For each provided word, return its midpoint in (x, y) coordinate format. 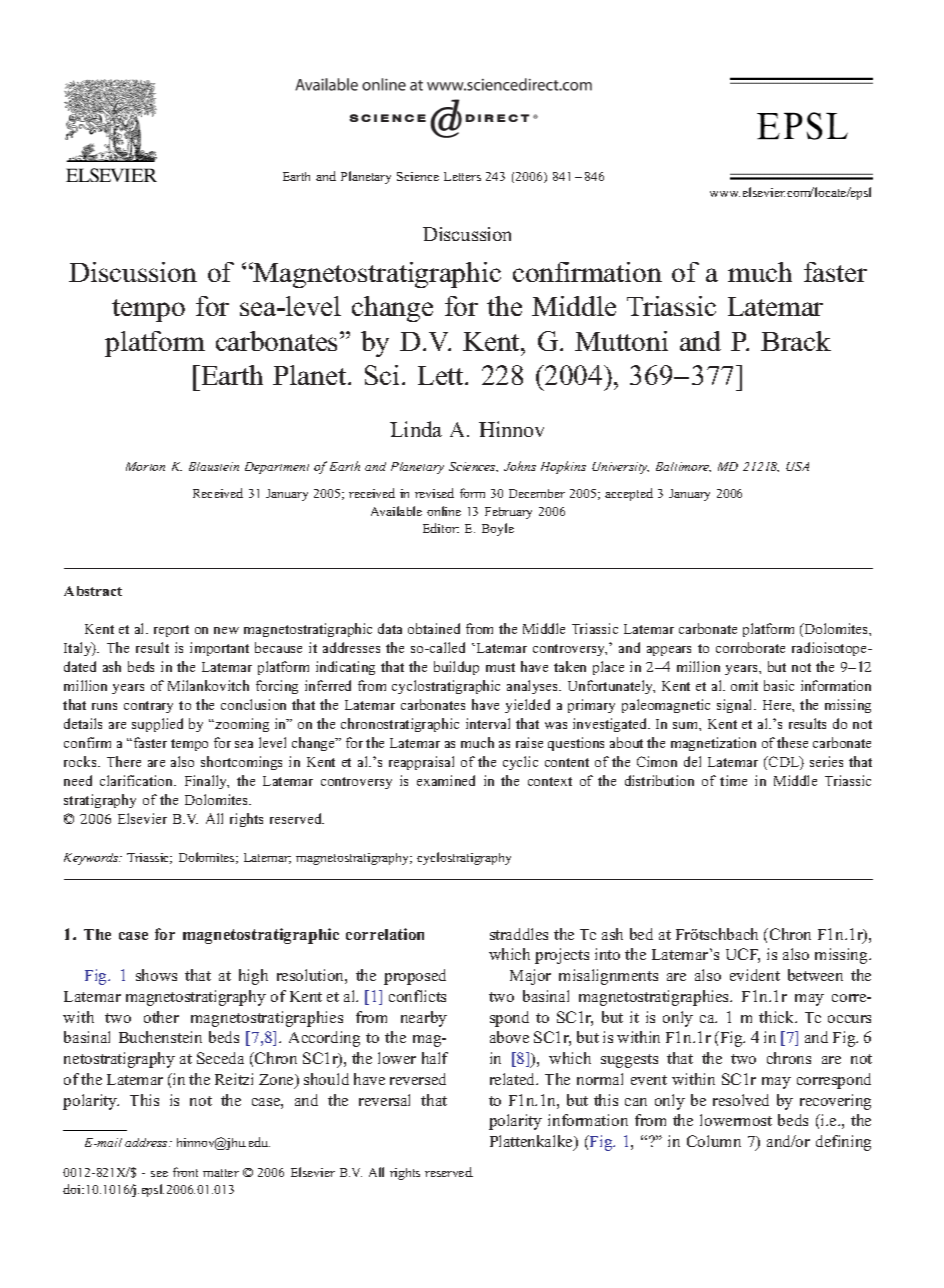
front (185, 1172)
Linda (416, 429)
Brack (796, 341)
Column (714, 1141)
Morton (145, 466)
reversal (384, 1100)
